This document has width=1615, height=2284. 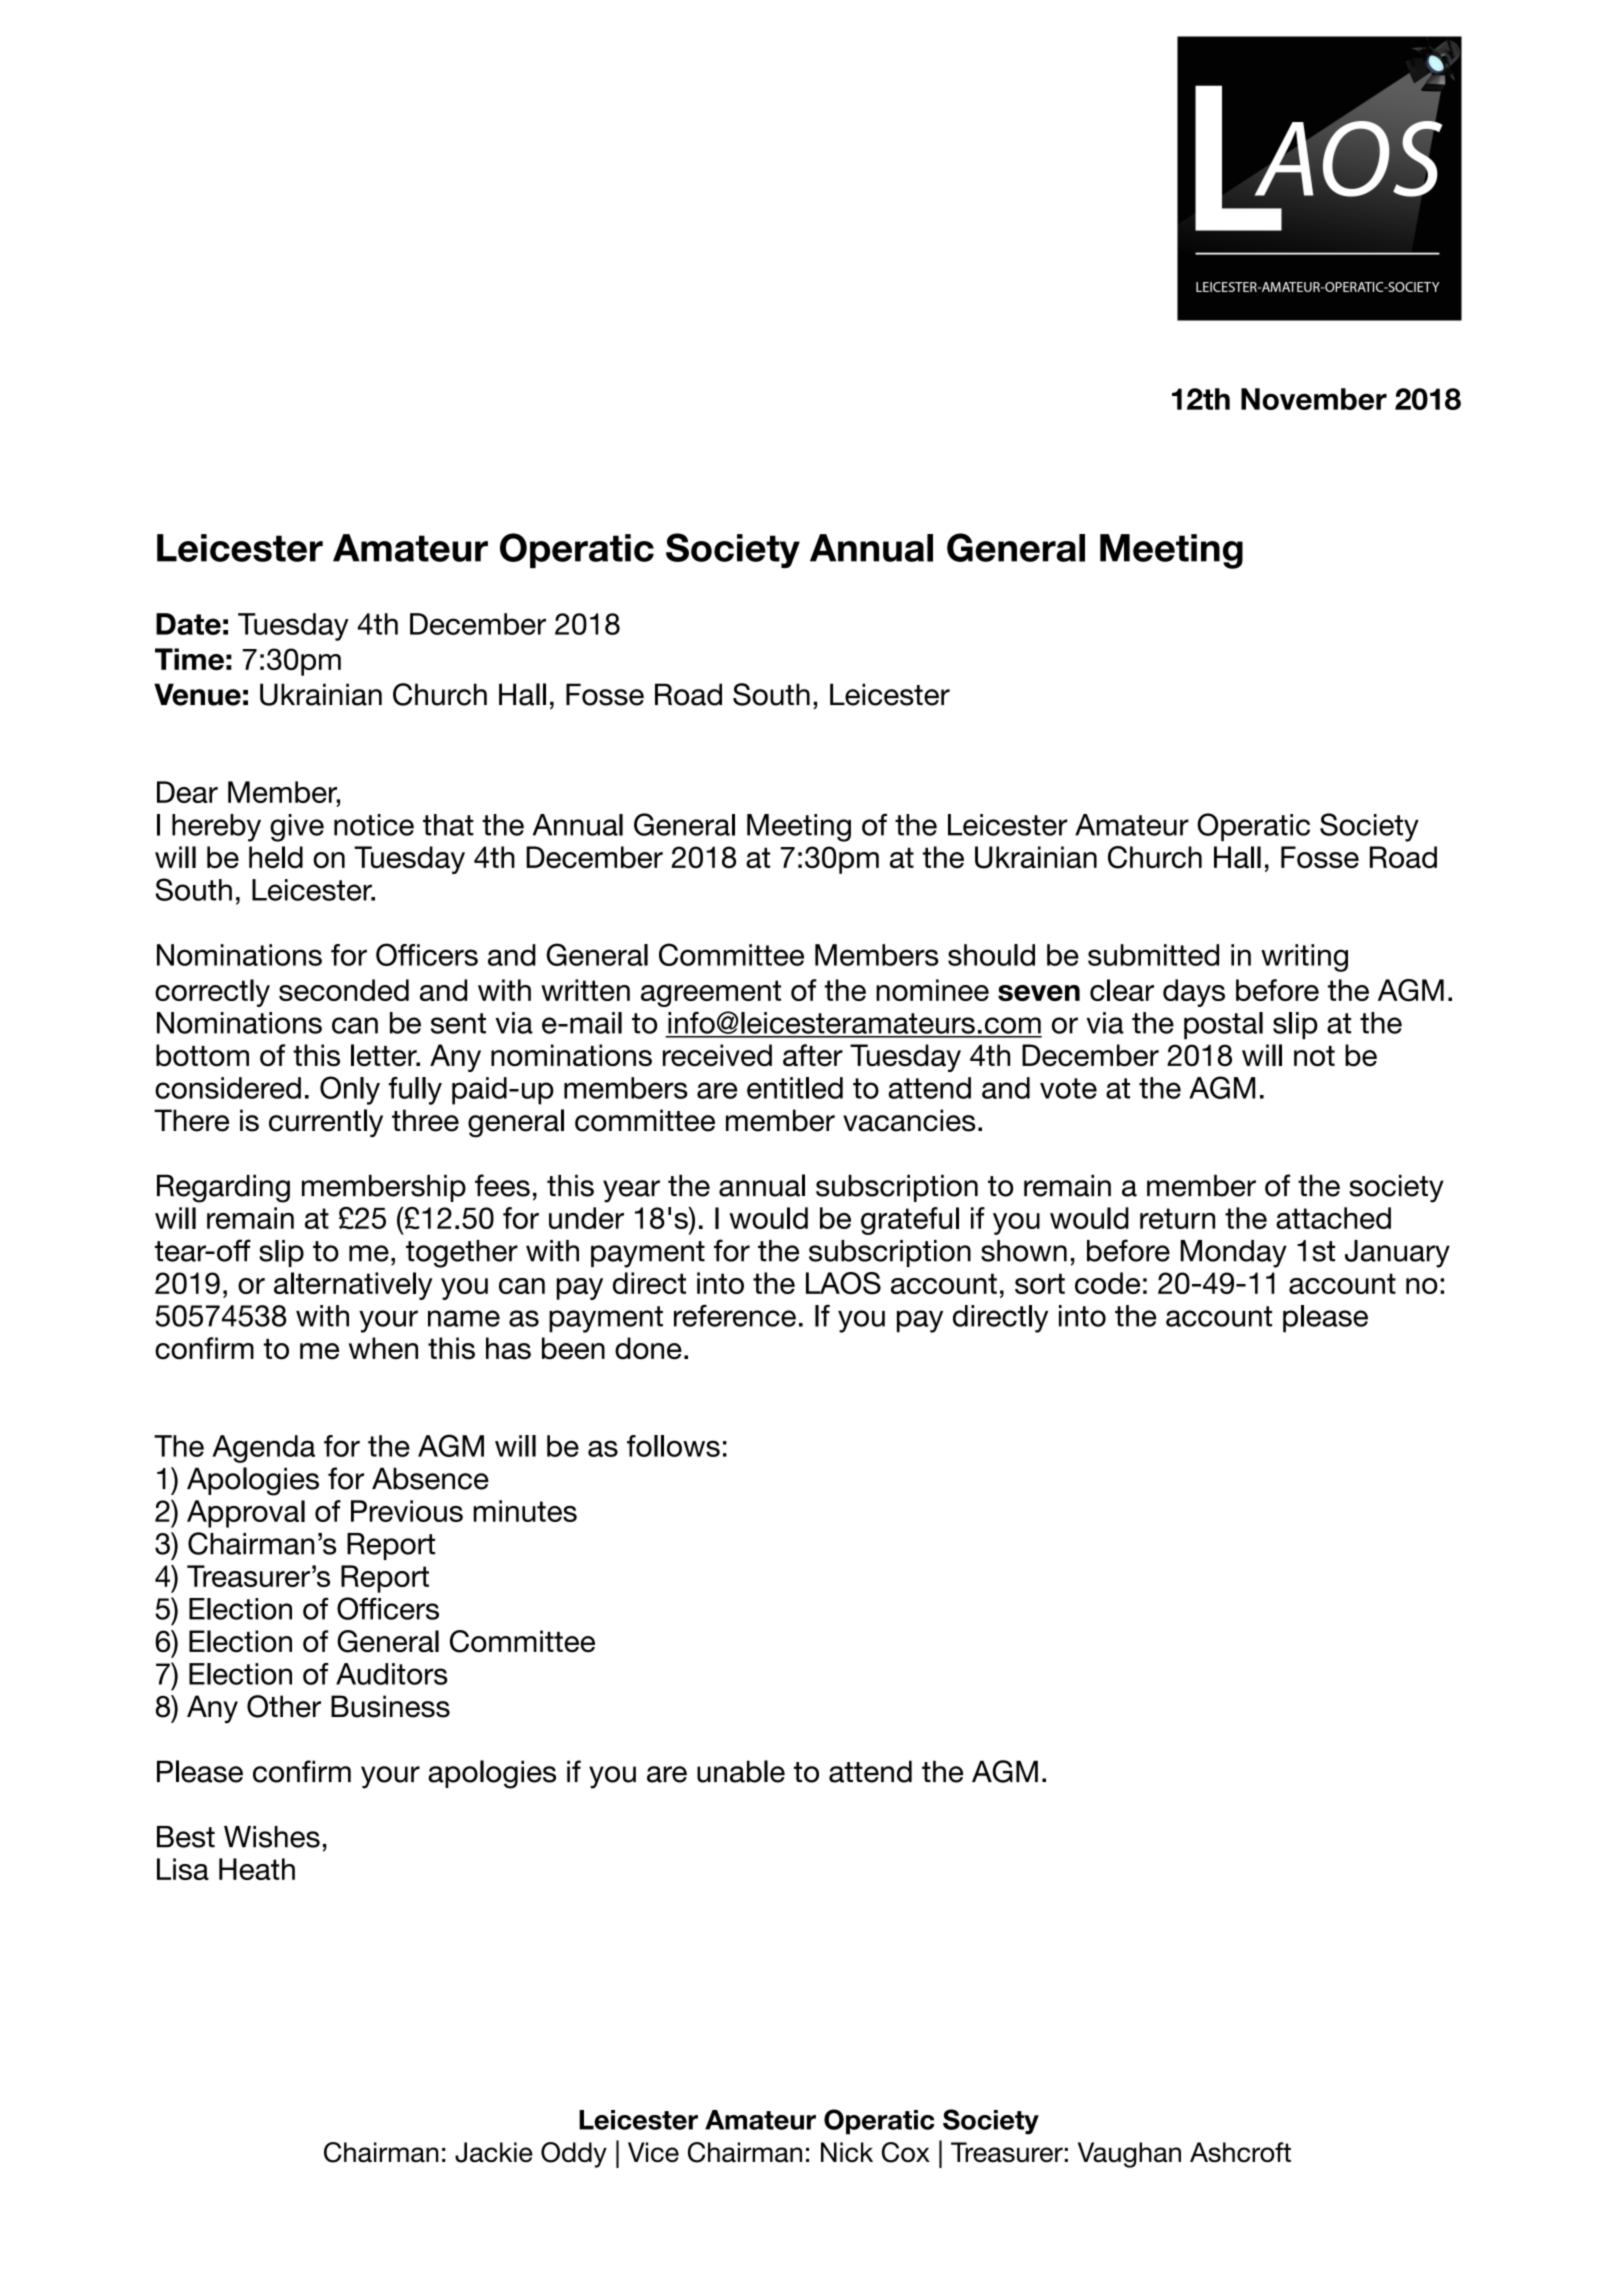 I want to click on unable, so click(x=741, y=1771).
